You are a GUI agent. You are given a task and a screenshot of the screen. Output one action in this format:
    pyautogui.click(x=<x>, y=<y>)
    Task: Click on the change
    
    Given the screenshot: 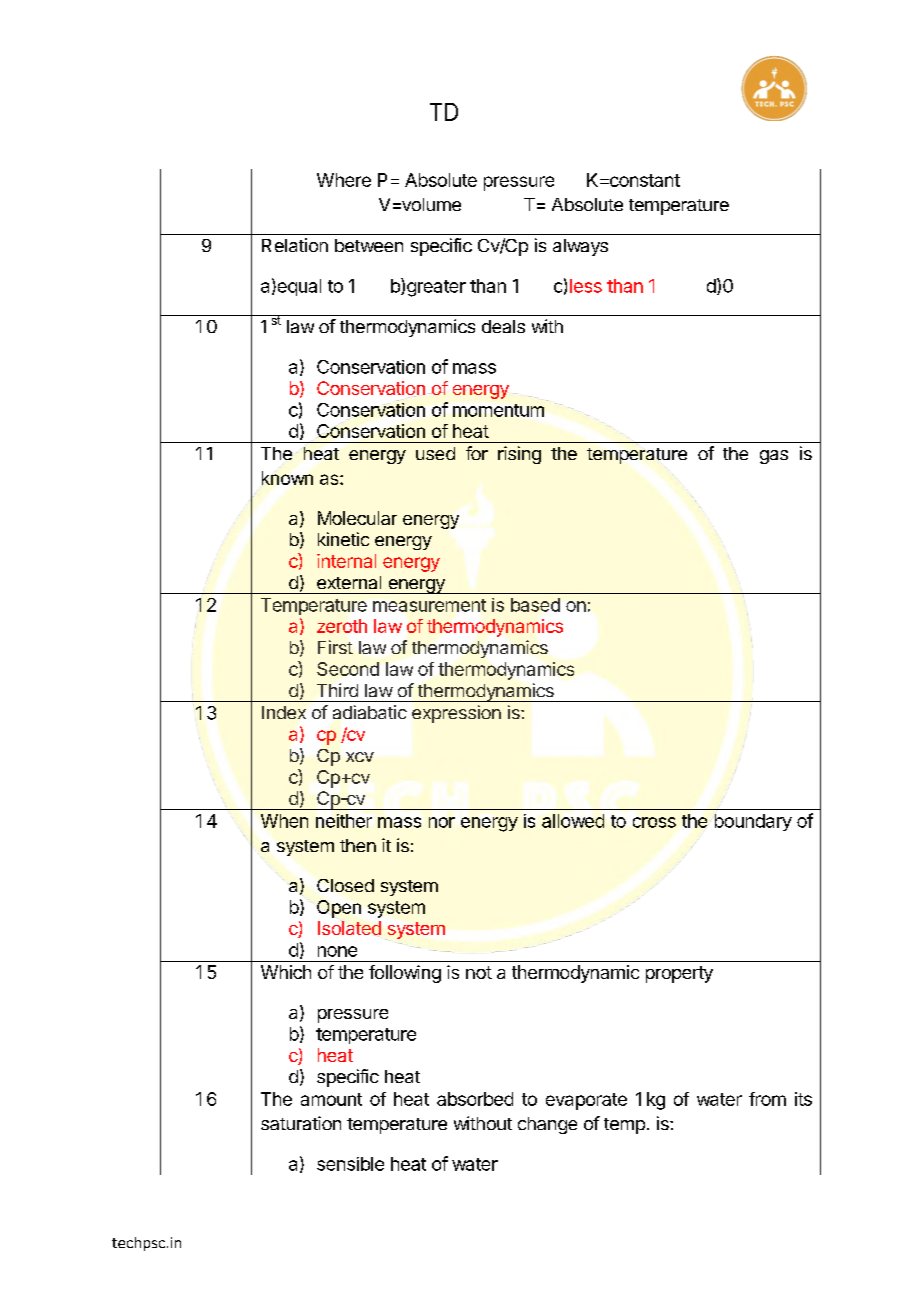 What is the action you would take?
    pyautogui.click(x=547, y=1125)
